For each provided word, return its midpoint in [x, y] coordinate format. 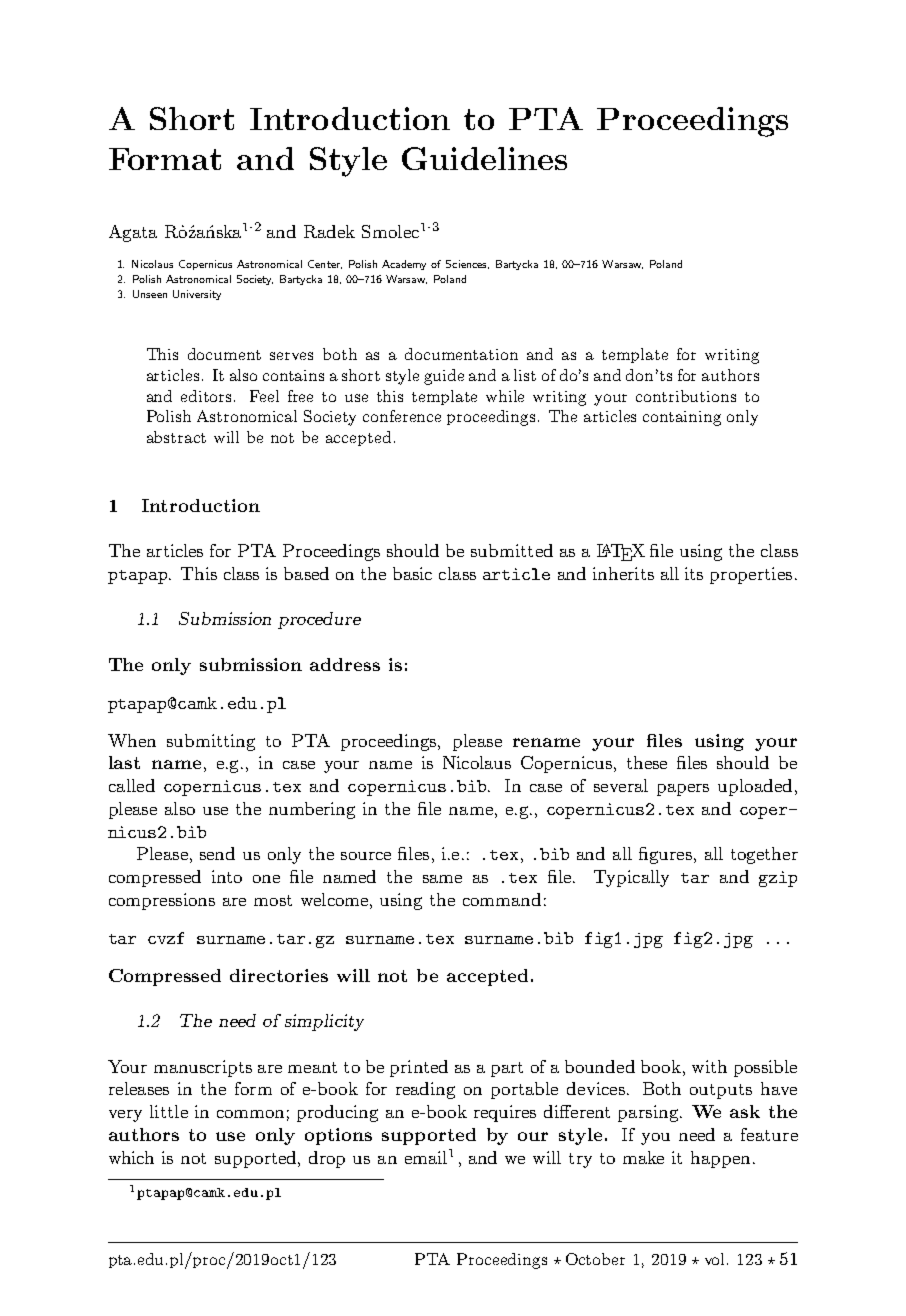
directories [279, 975]
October [595, 1259]
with [709, 1066]
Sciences [467, 264]
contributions [686, 396]
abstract [176, 437]
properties [751, 575]
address [345, 664]
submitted [512, 550]
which [131, 1157]
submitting [211, 742]
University [197, 295]
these [647, 762]
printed [419, 1068]
